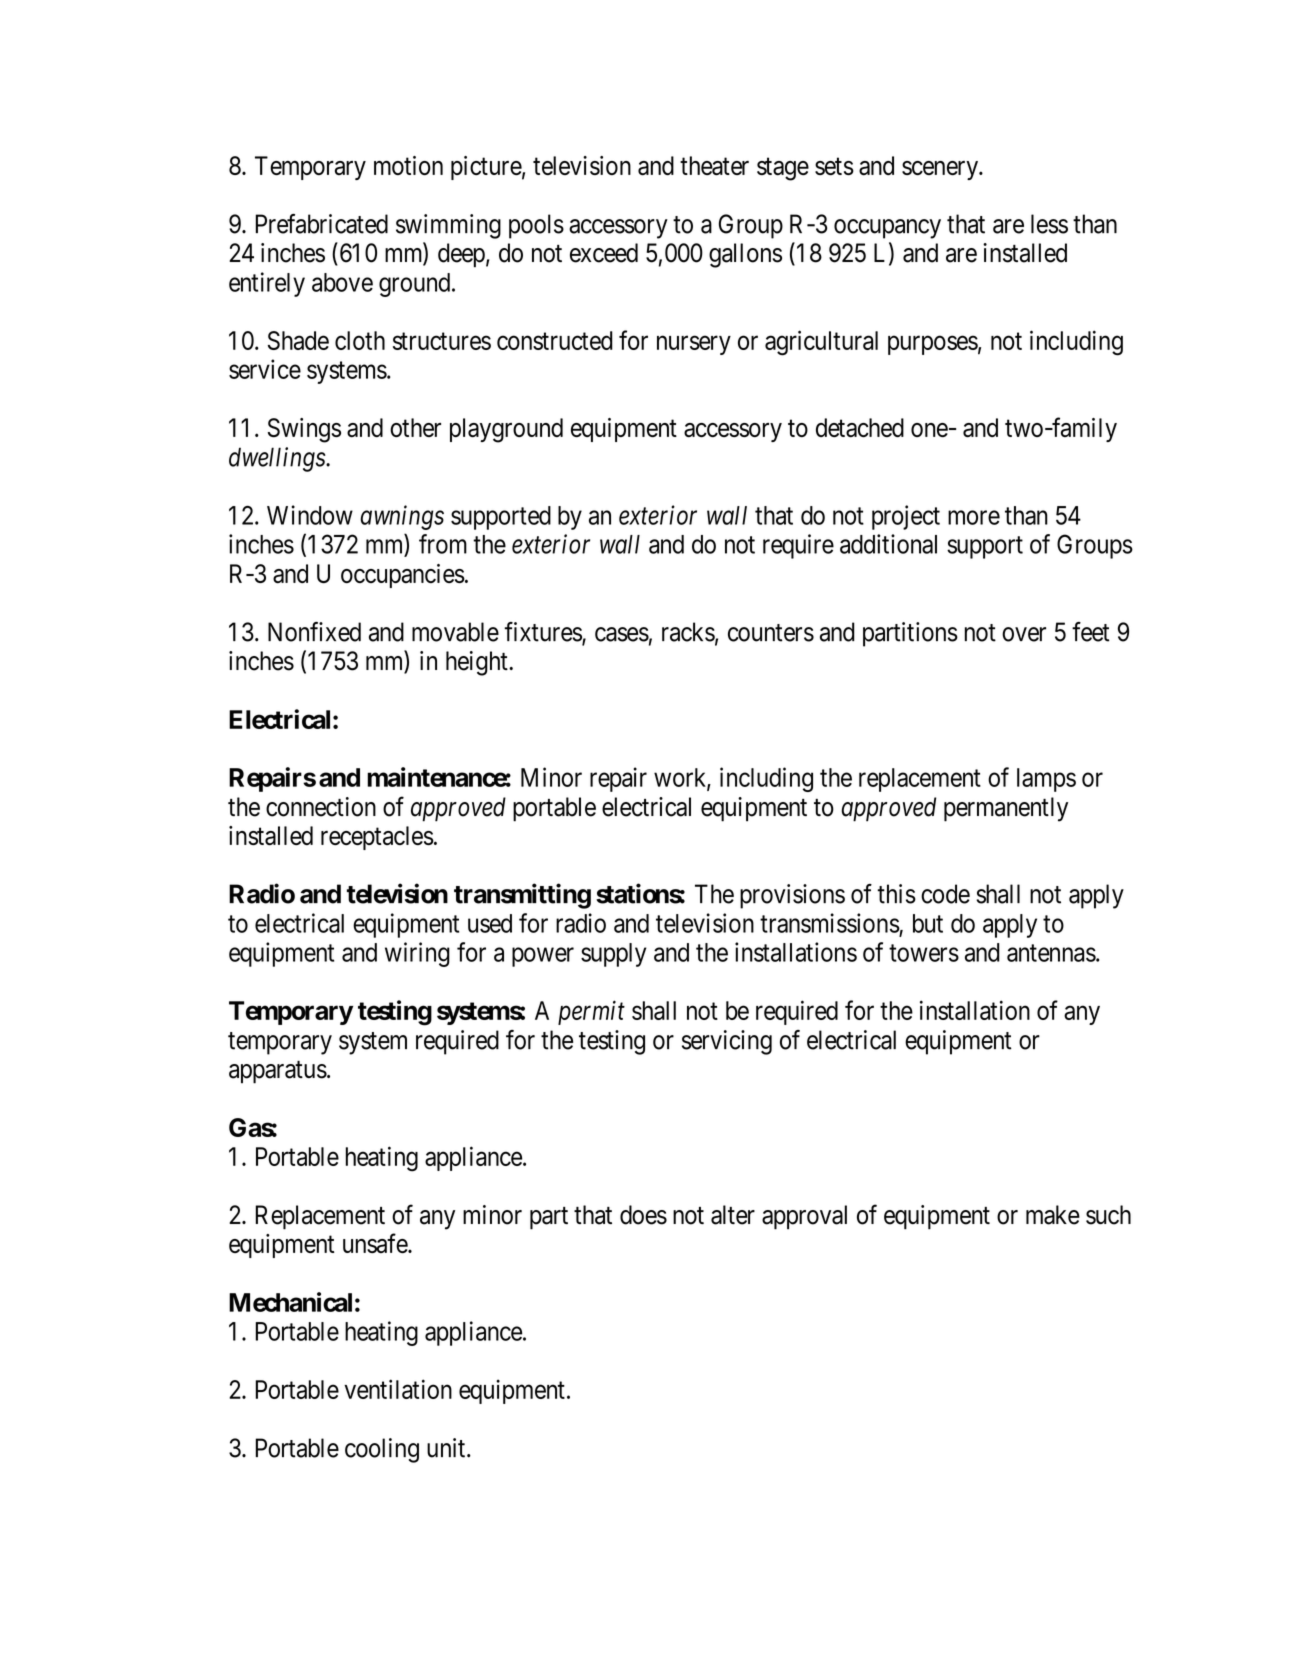  What do you see at coordinates (1053, 1215) in the image?
I see `make` at bounding box center [1053, 1215].
